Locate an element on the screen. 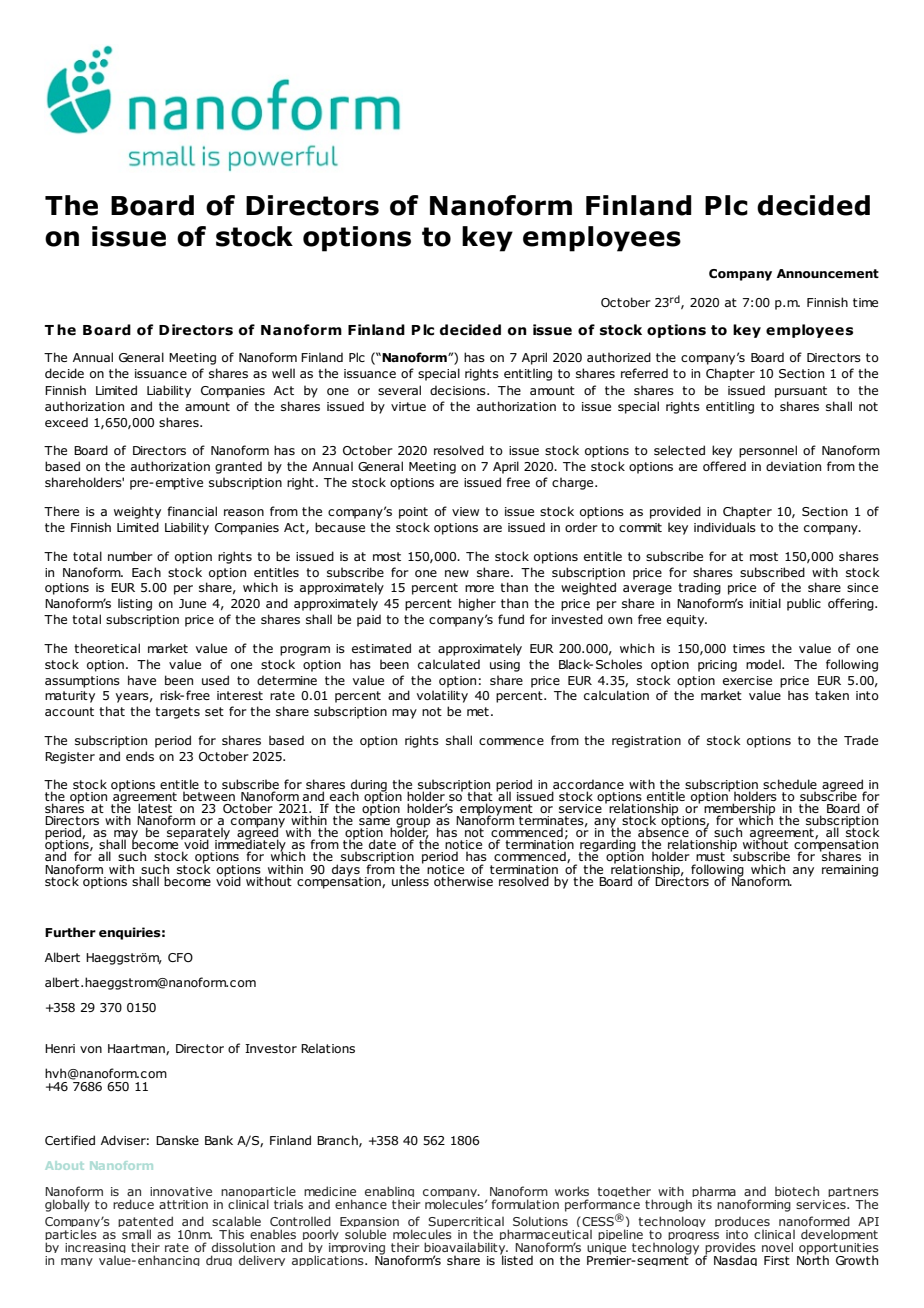 This screenshot has width=924, height=1308. view is located at coordinates (465, 511).
